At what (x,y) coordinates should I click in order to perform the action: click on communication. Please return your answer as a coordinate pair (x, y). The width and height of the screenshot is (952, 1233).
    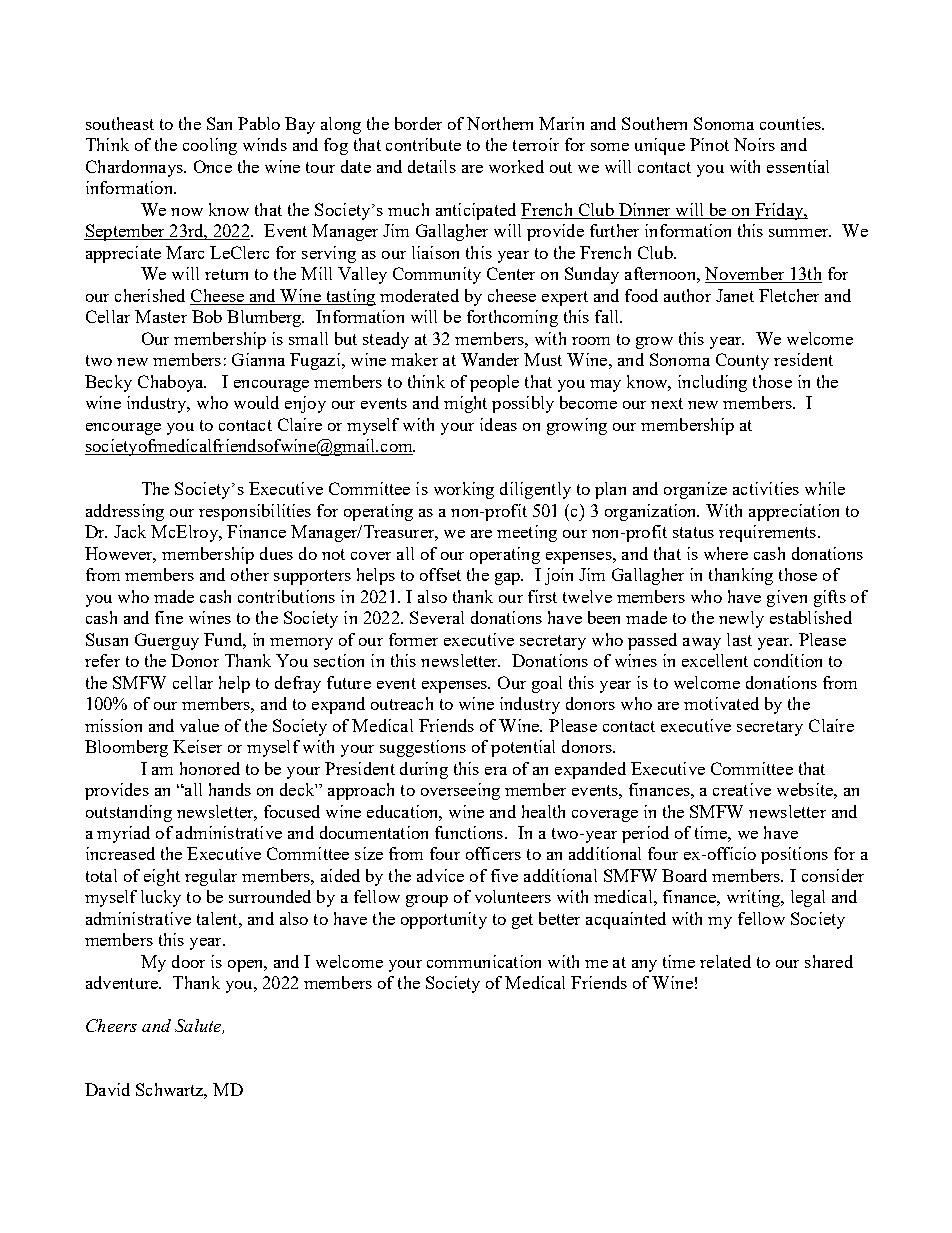
    Looking at the image, I should click on (484, 961).
